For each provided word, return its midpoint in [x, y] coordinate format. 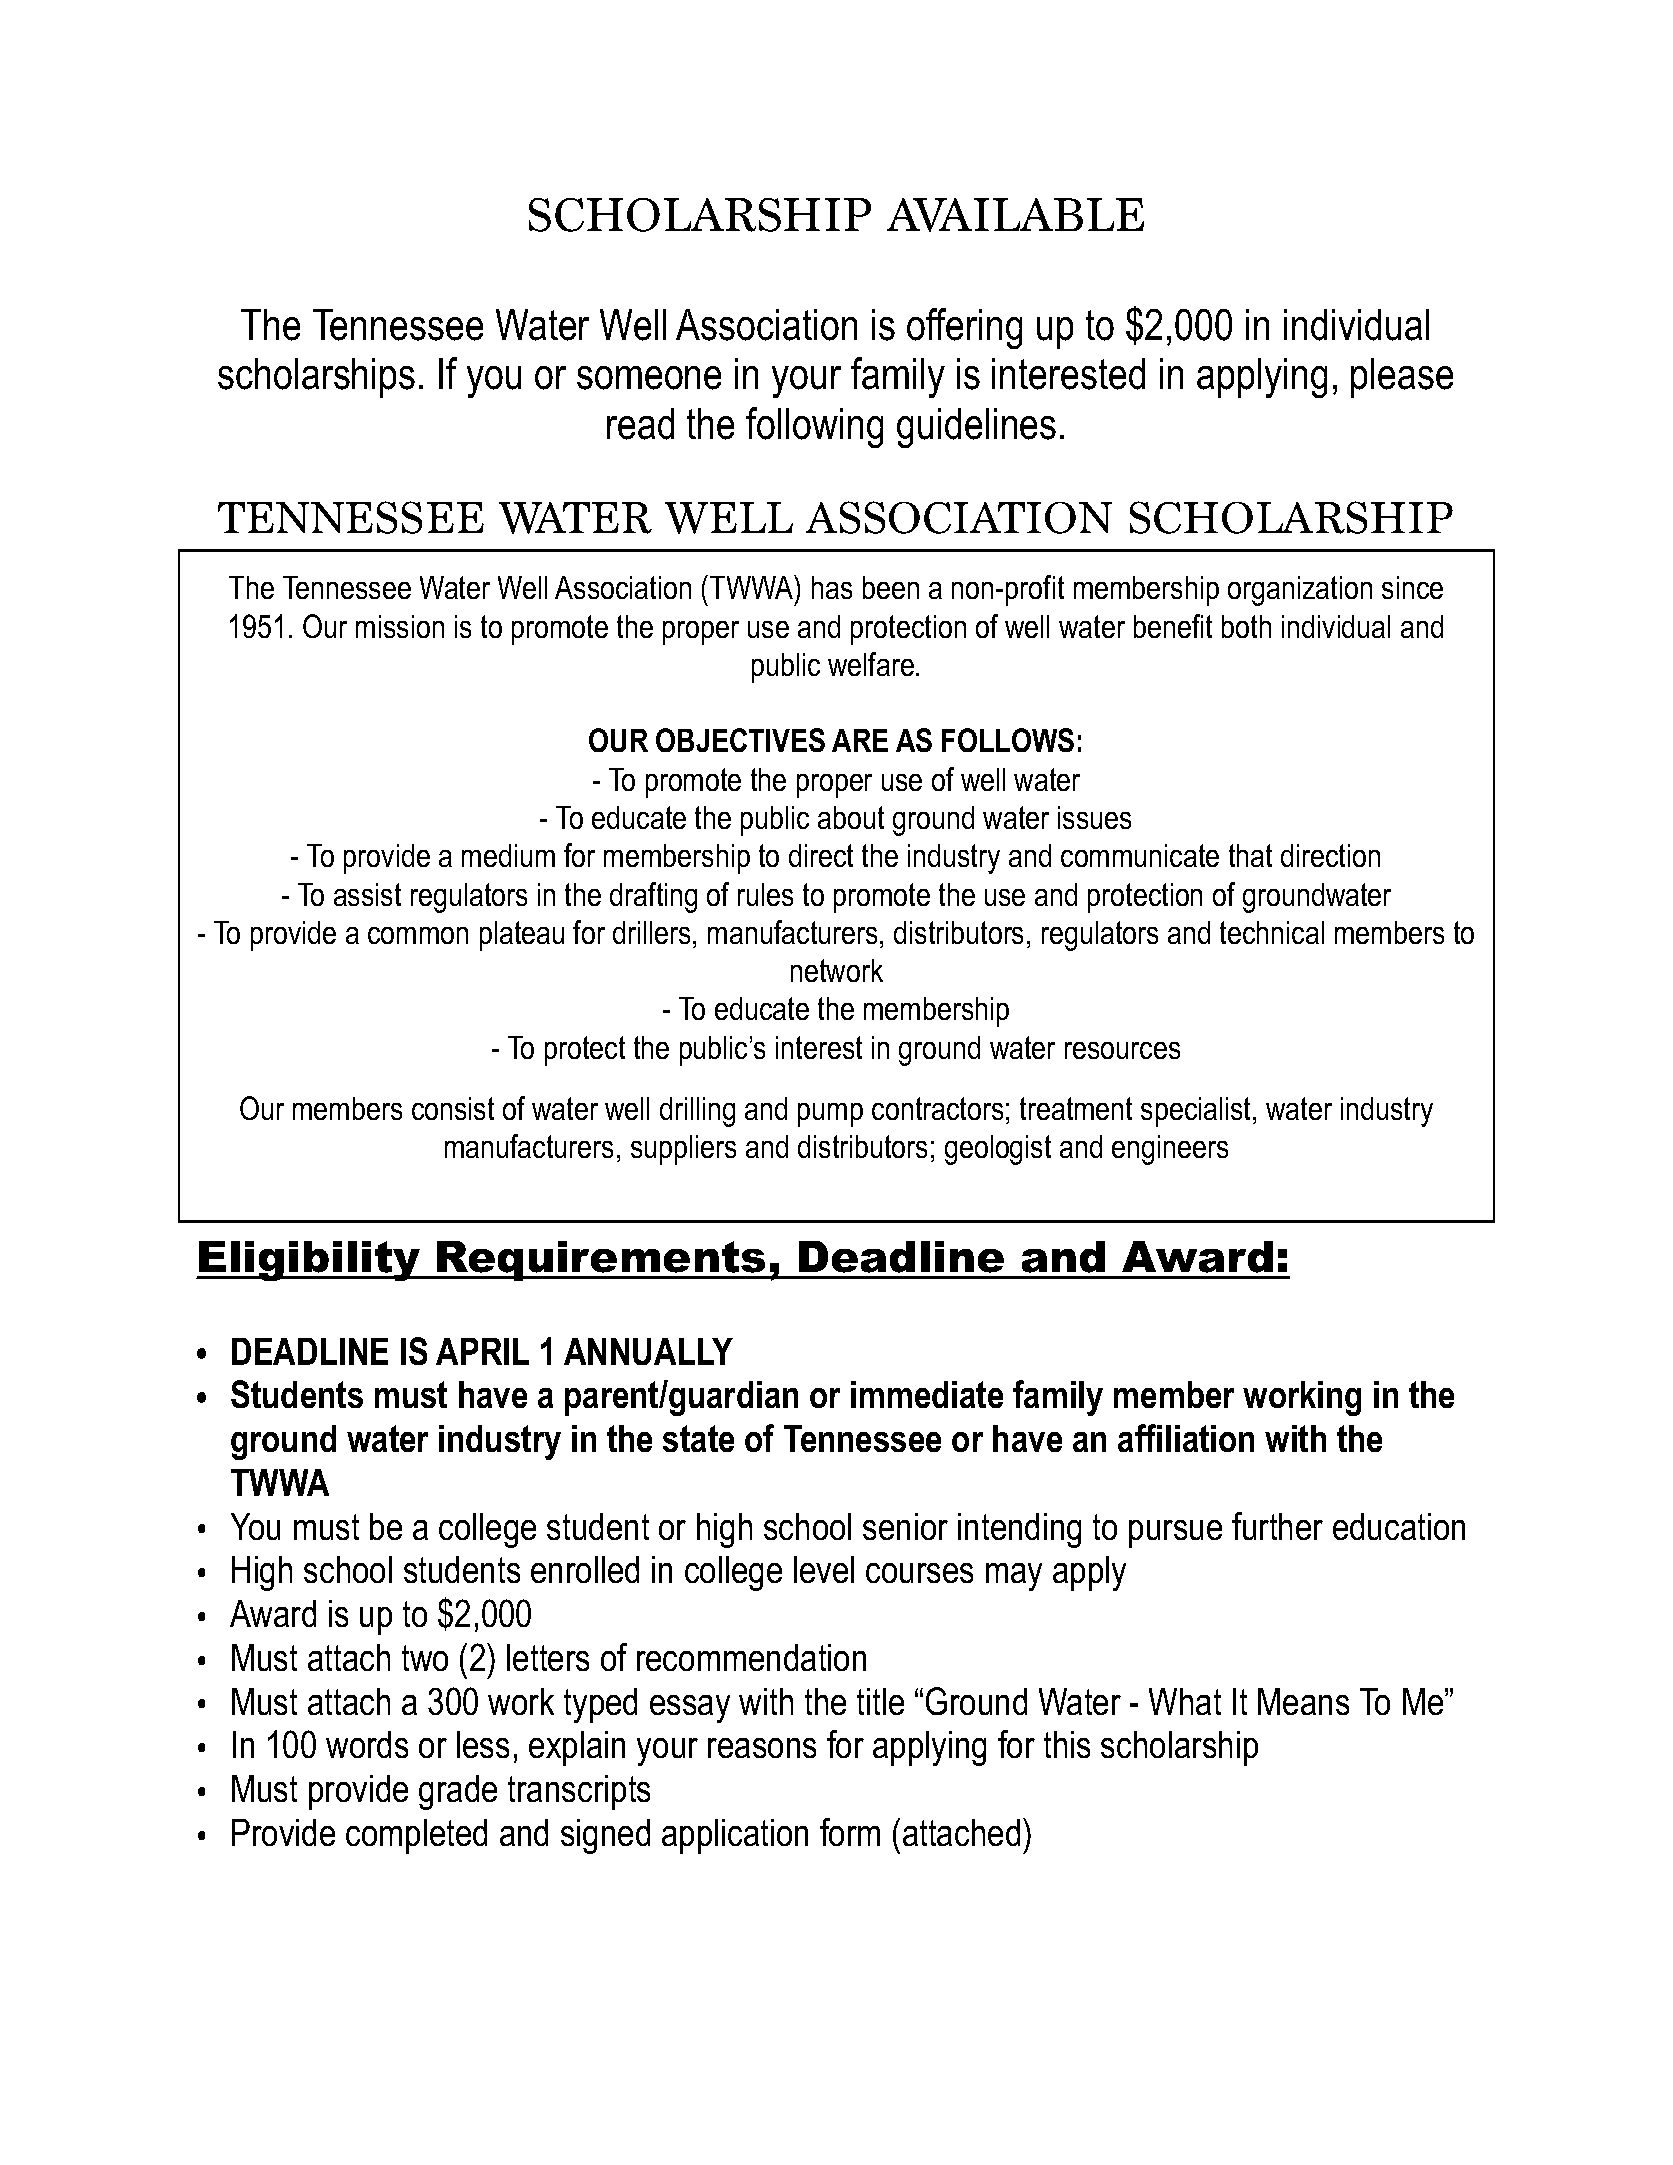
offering [964, 328]
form [850, 1832]
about [851, 817]
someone [649, 378]
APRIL [482, 1351]
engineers [1170, 1150]
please [1402, 378]
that [1250, 855]
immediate [927, 1394]
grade [458, 1792]
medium [508, 855]
